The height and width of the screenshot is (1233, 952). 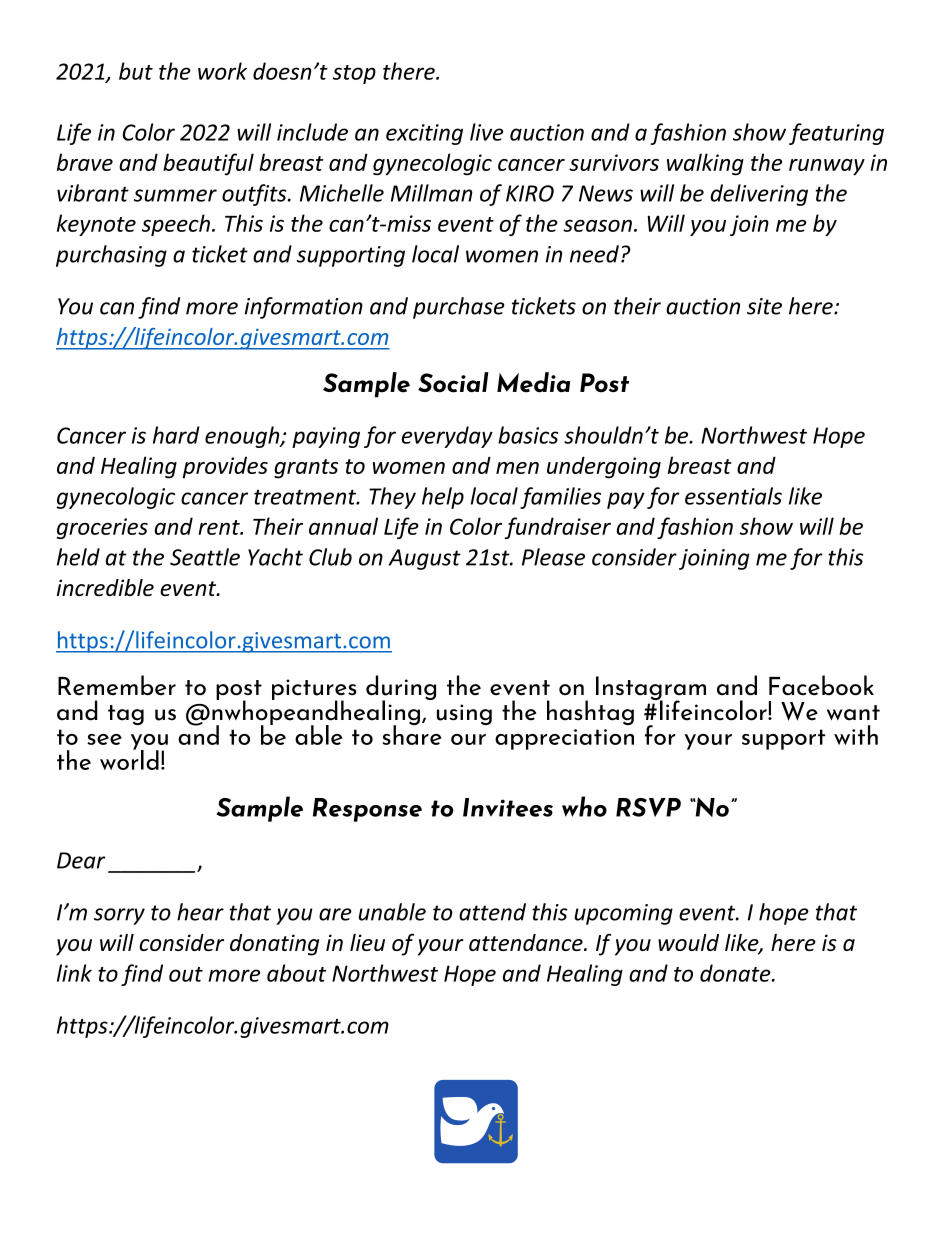 What do you see at coordinates (733, 496) in the screenshot?
I see `essentials` at bounding box center [733, 496].
